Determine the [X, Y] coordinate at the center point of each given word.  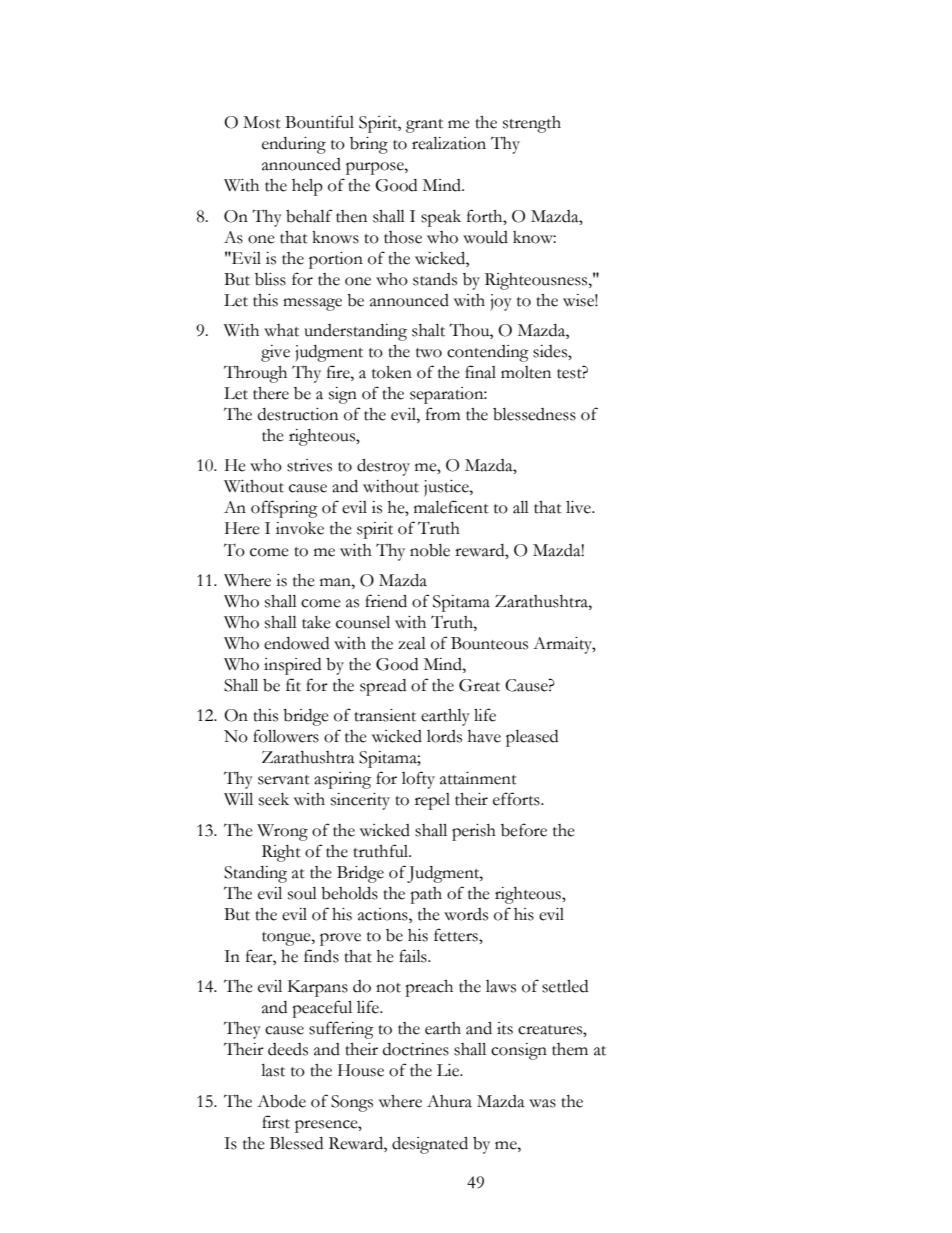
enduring [294, 145]
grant [424, 126]
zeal [412, 643]
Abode [281, 1101]
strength [532, 124]
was [542, 1103]
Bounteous [489, 643]
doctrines [416, 1049]
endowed [296, 643]
